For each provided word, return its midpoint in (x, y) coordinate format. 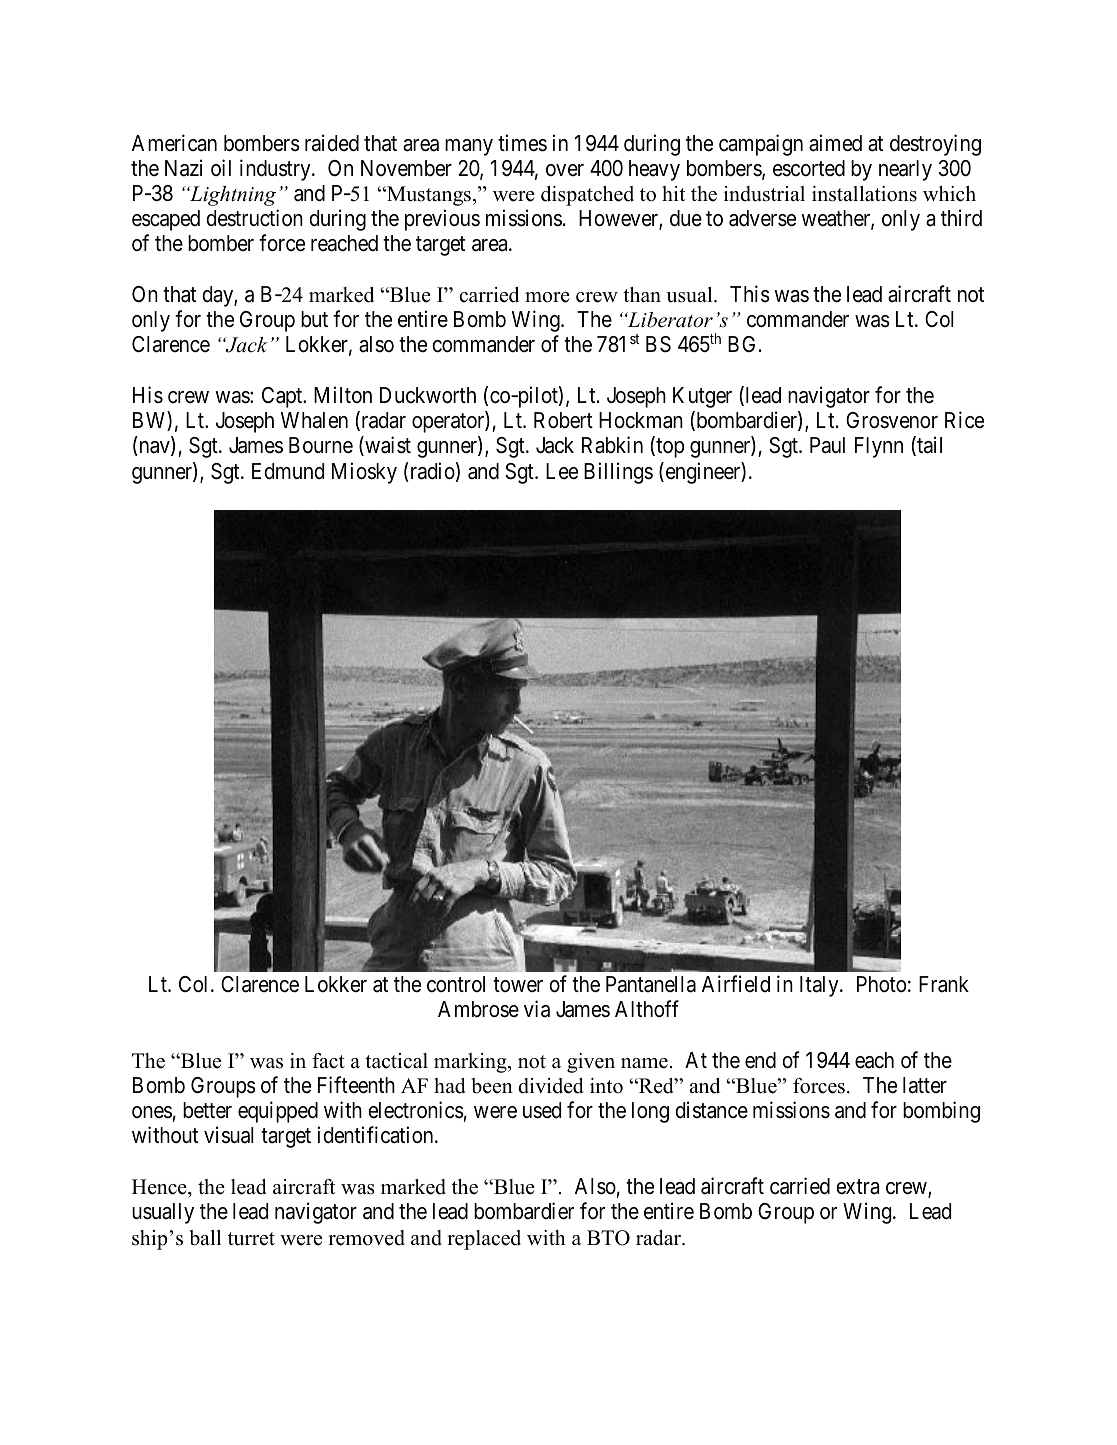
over (565, 170)
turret (251, 1239)
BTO (608, 1238)
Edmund (288, 471)
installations (864, 194)
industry (276, 170)
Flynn (879, 447)
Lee (562, 471)
